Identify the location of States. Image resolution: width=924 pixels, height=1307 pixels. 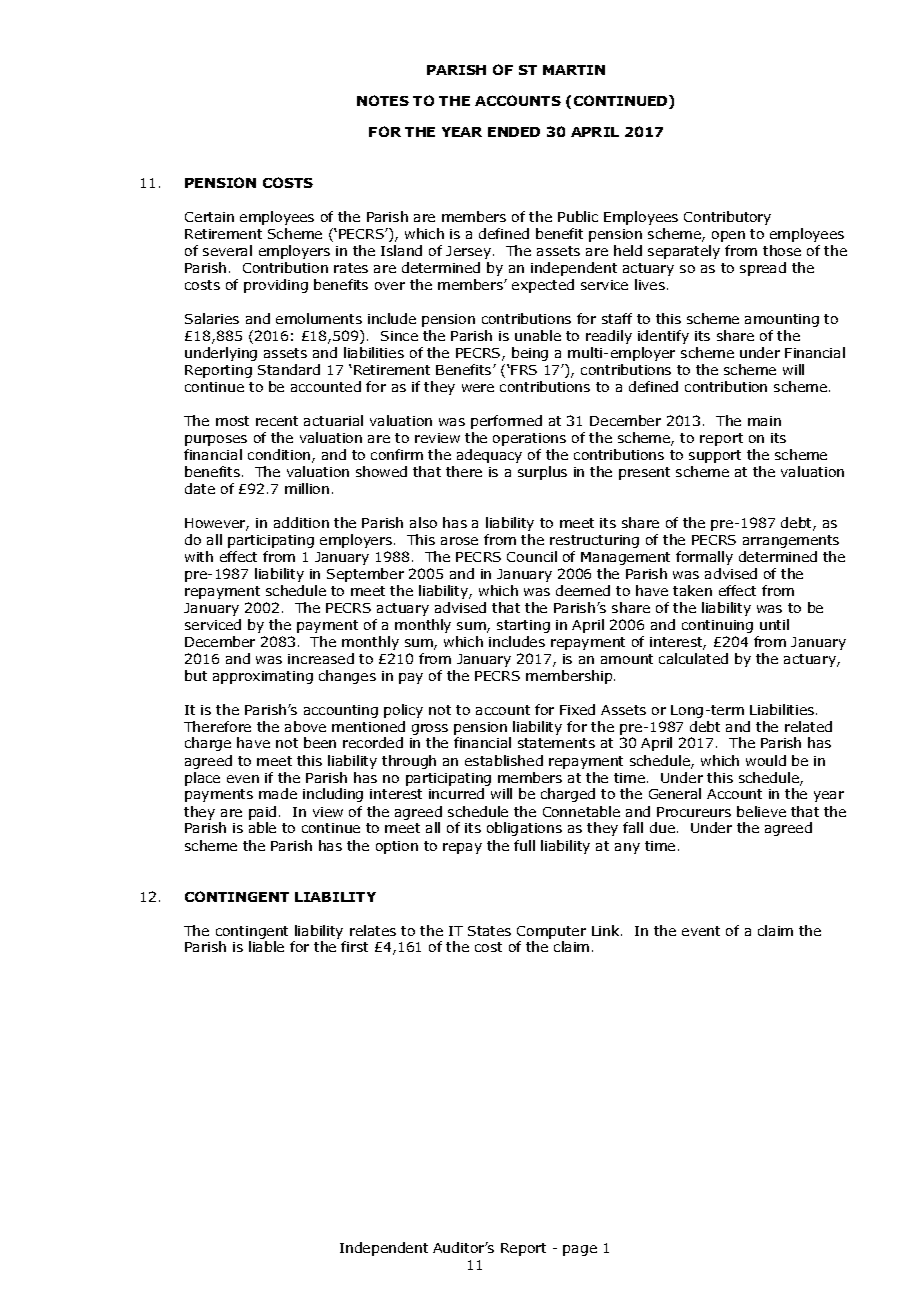
(489, 931).
